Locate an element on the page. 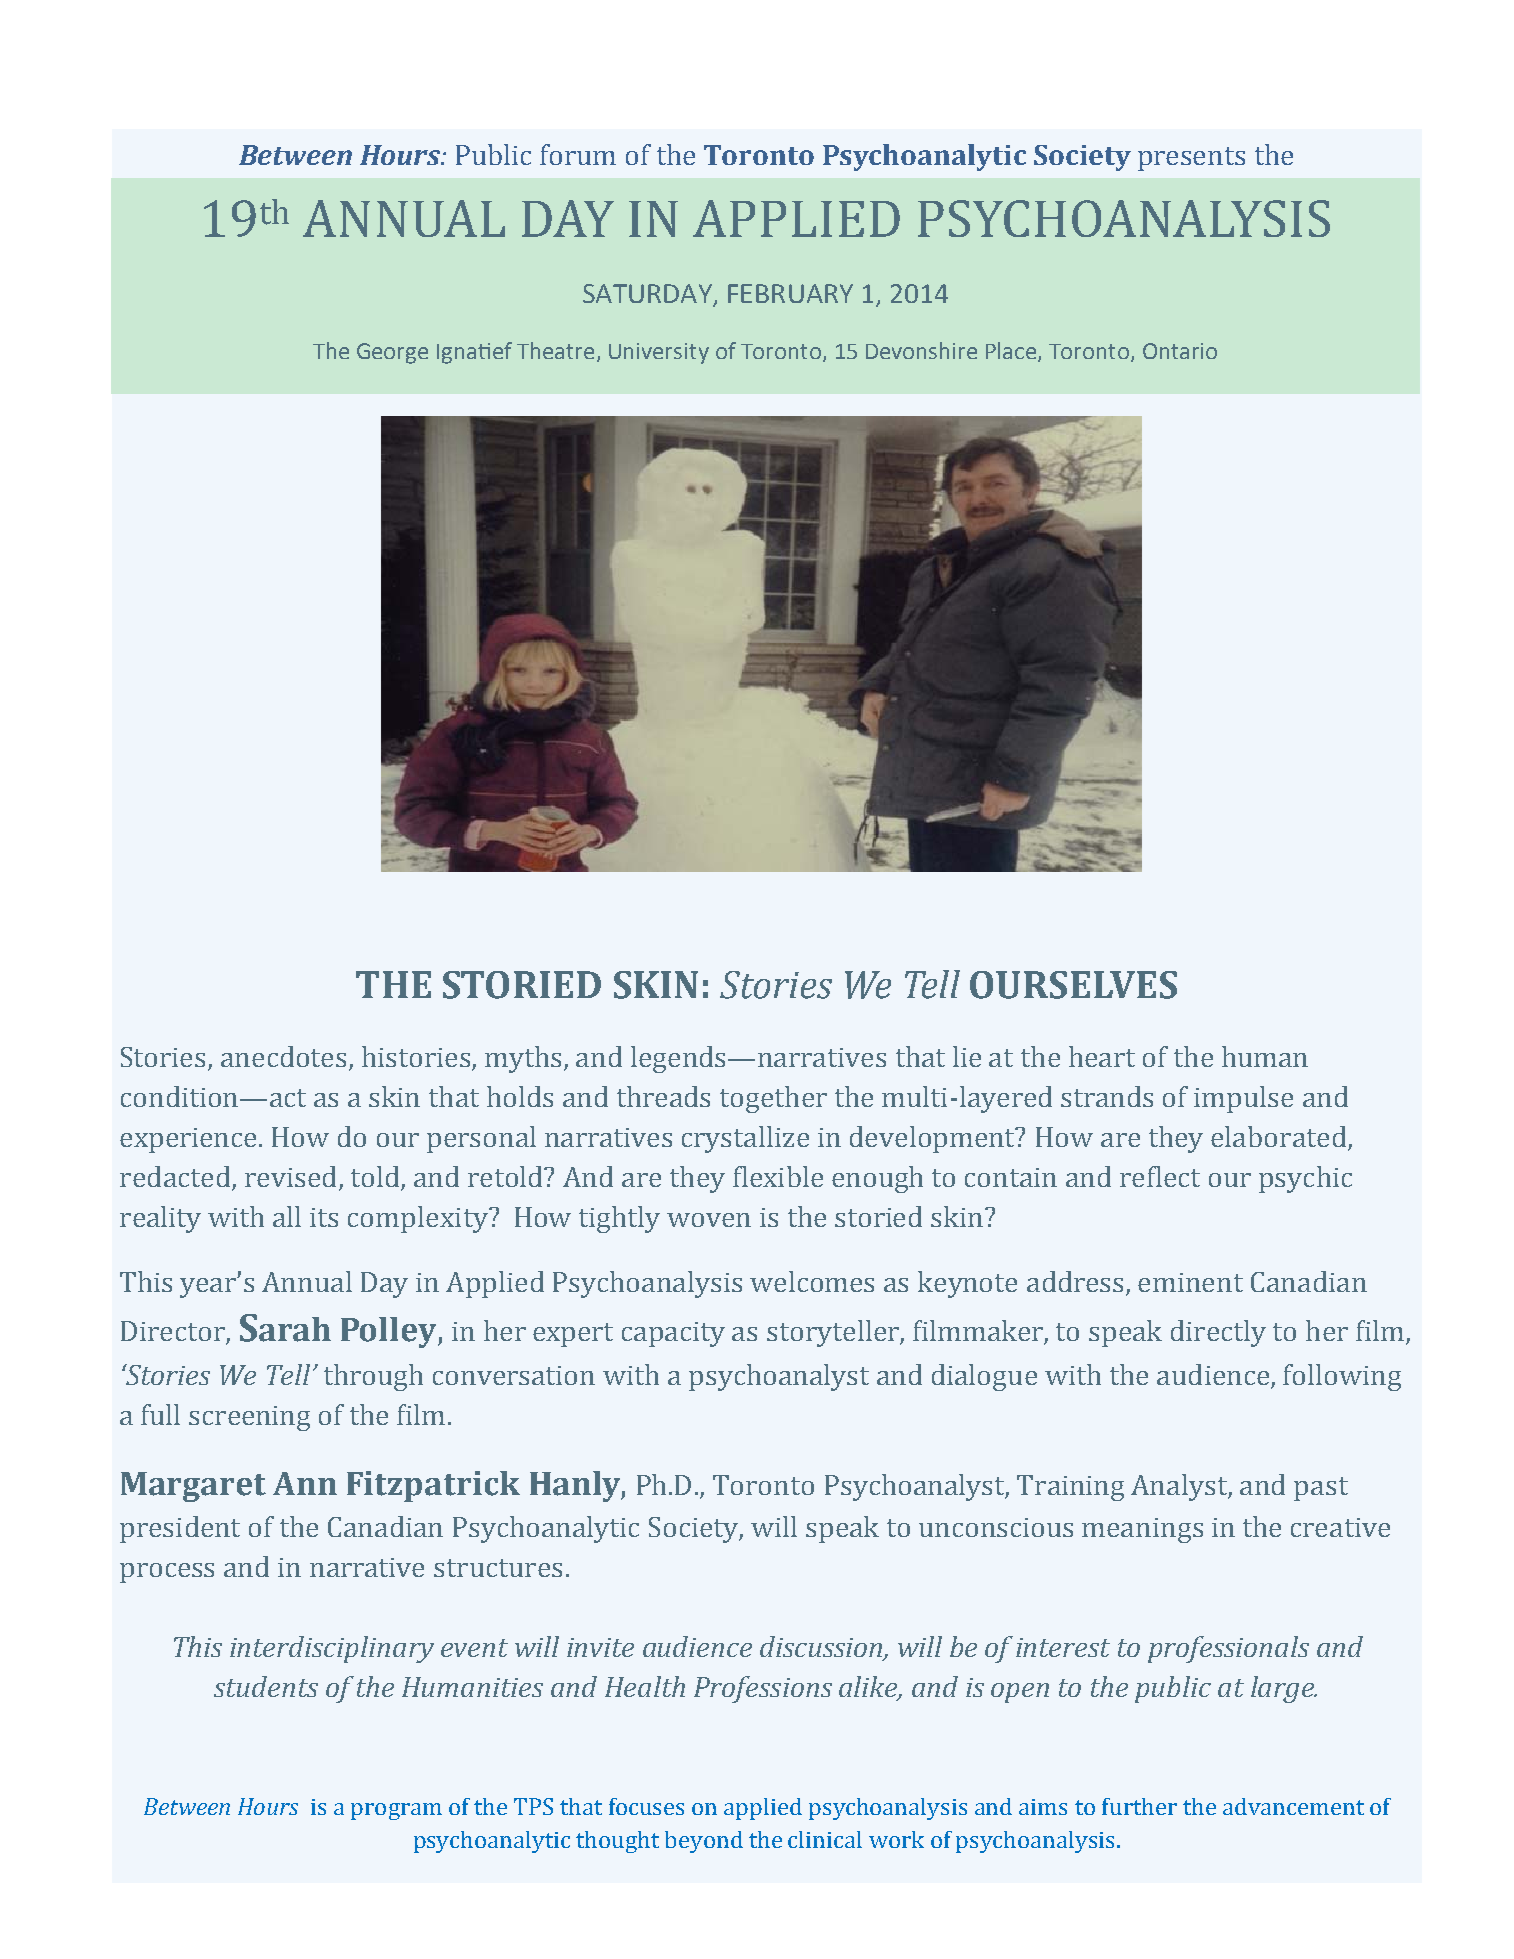 The image size is (1514, 1959). Theatre is located at coordinates (555, 350).
